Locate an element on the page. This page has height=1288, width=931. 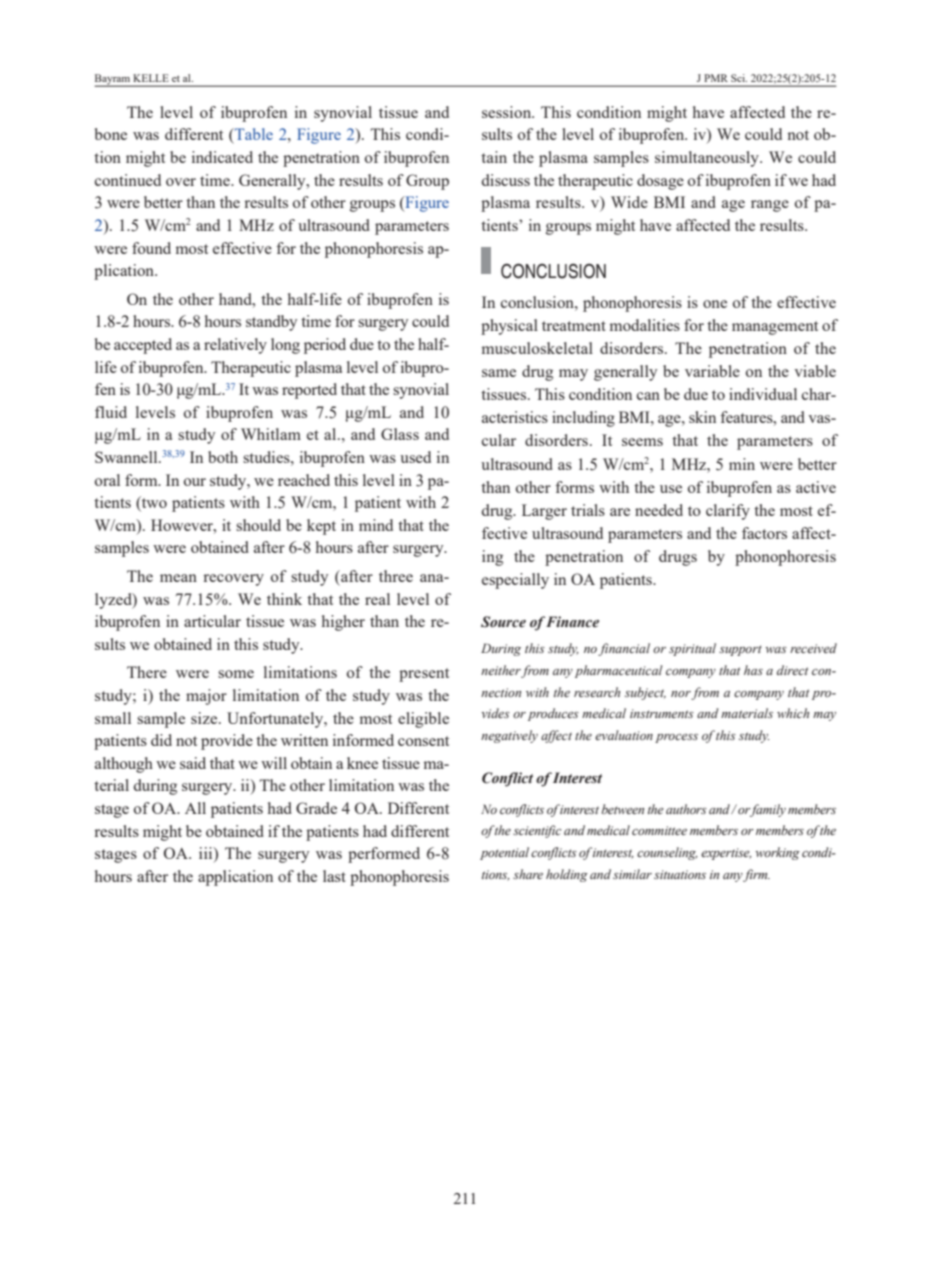
simultaneously is located at coordinates (708, 159).
